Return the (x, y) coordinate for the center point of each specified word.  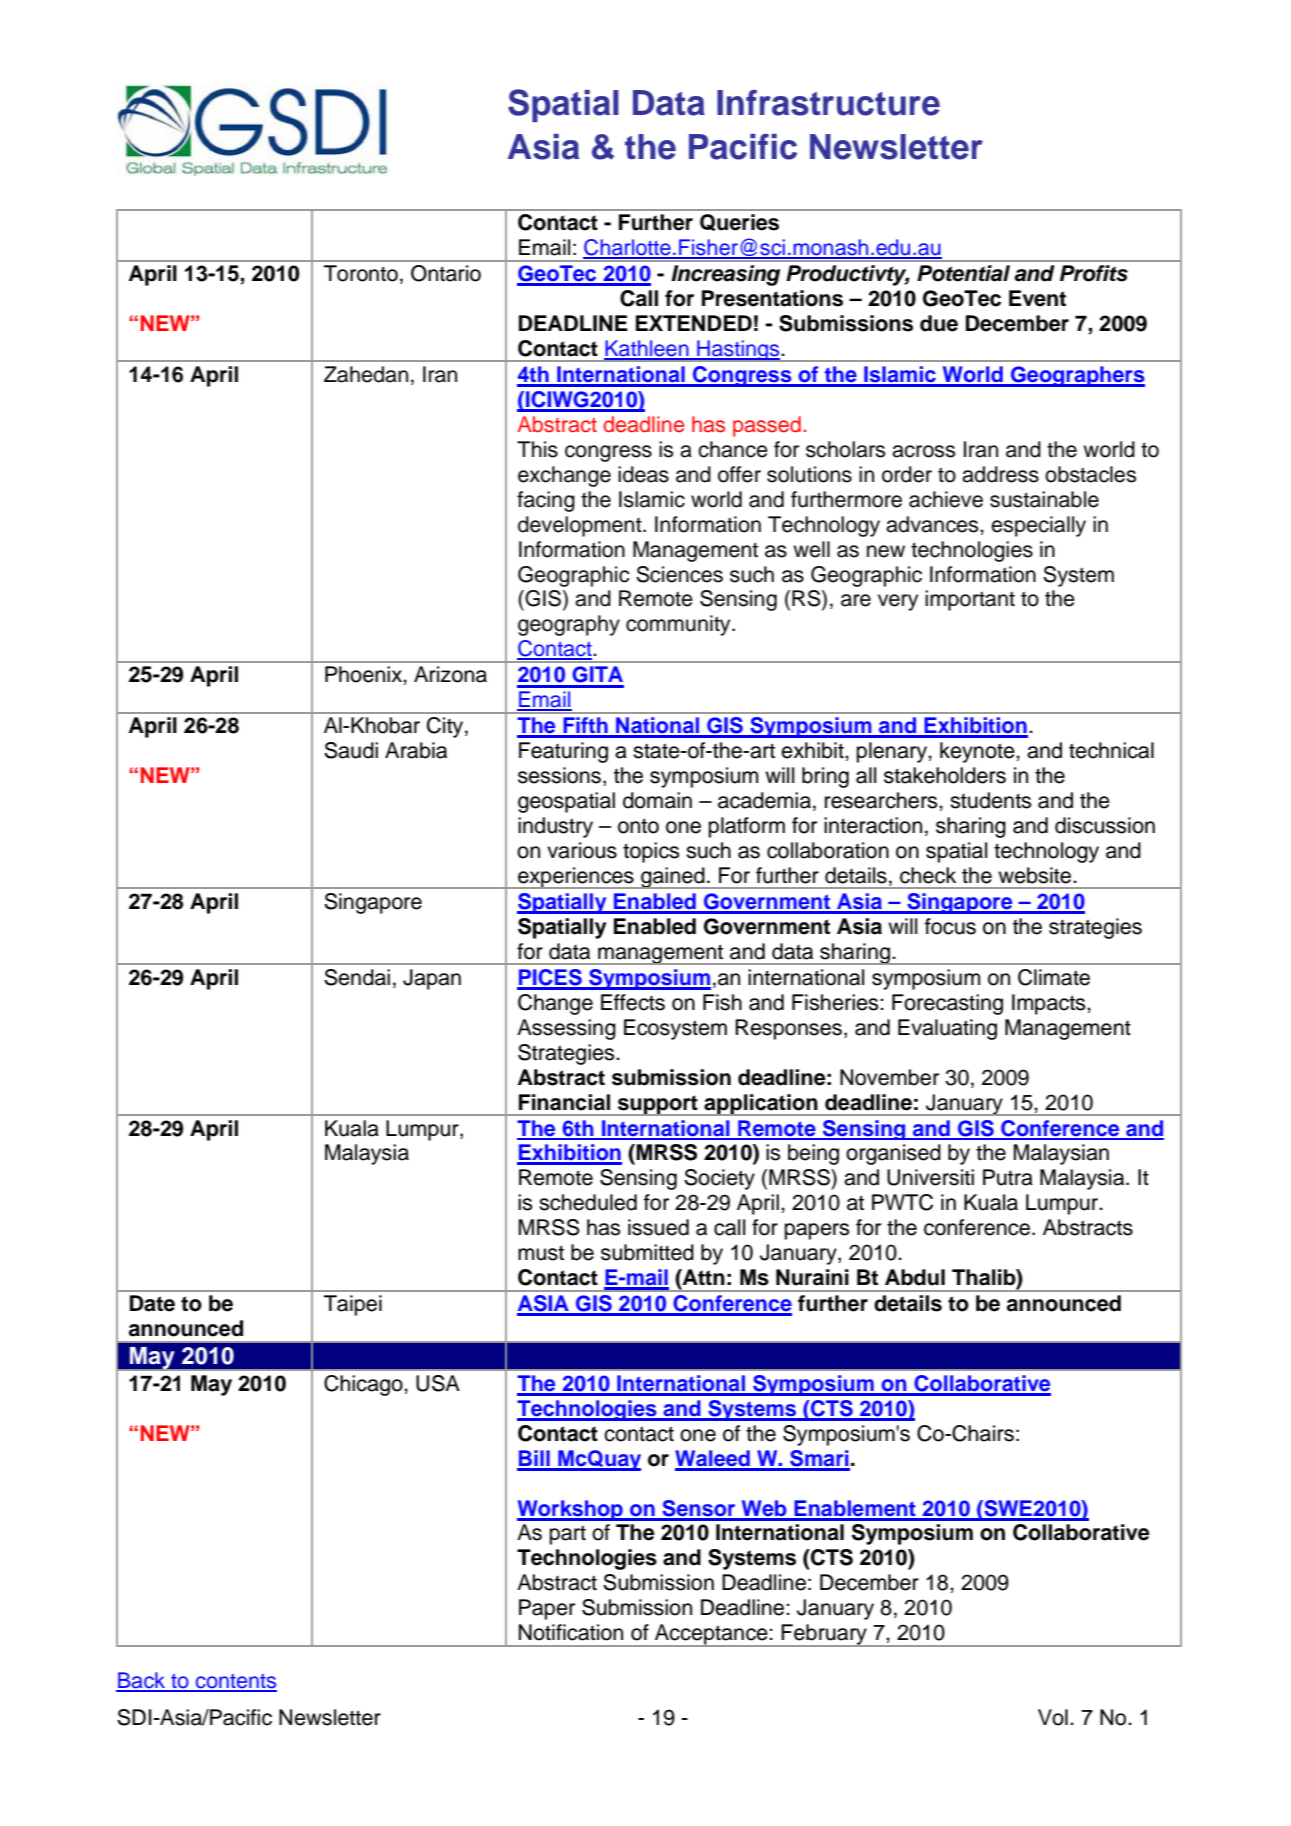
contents (235, 1682)
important (970, 600)
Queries (739, 222)
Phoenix (364, 674)
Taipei (353, 1305)
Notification (571, 1632)
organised (893, 1154)
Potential (963, 273)
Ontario (446, 273)
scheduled (588, 1202)
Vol (1053, 1717)
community (679, 625)
